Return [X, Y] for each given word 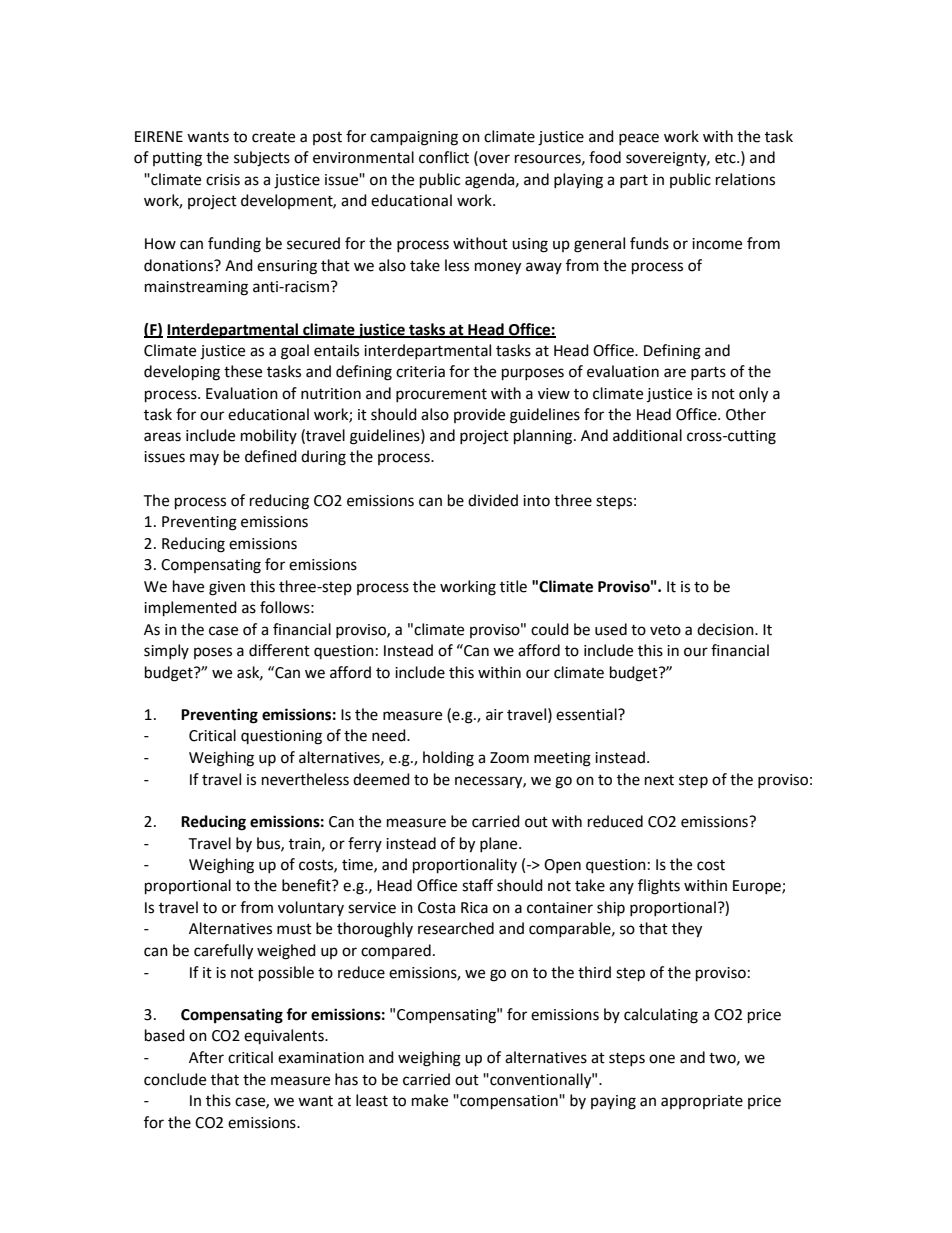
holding [448, 759]
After [206, 1057]
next [659, 780]
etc [726, 158]
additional [647, 435]
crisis [223, 180]
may [204, 459]
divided [493, 500]
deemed [381, 779]
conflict [444, 157]
